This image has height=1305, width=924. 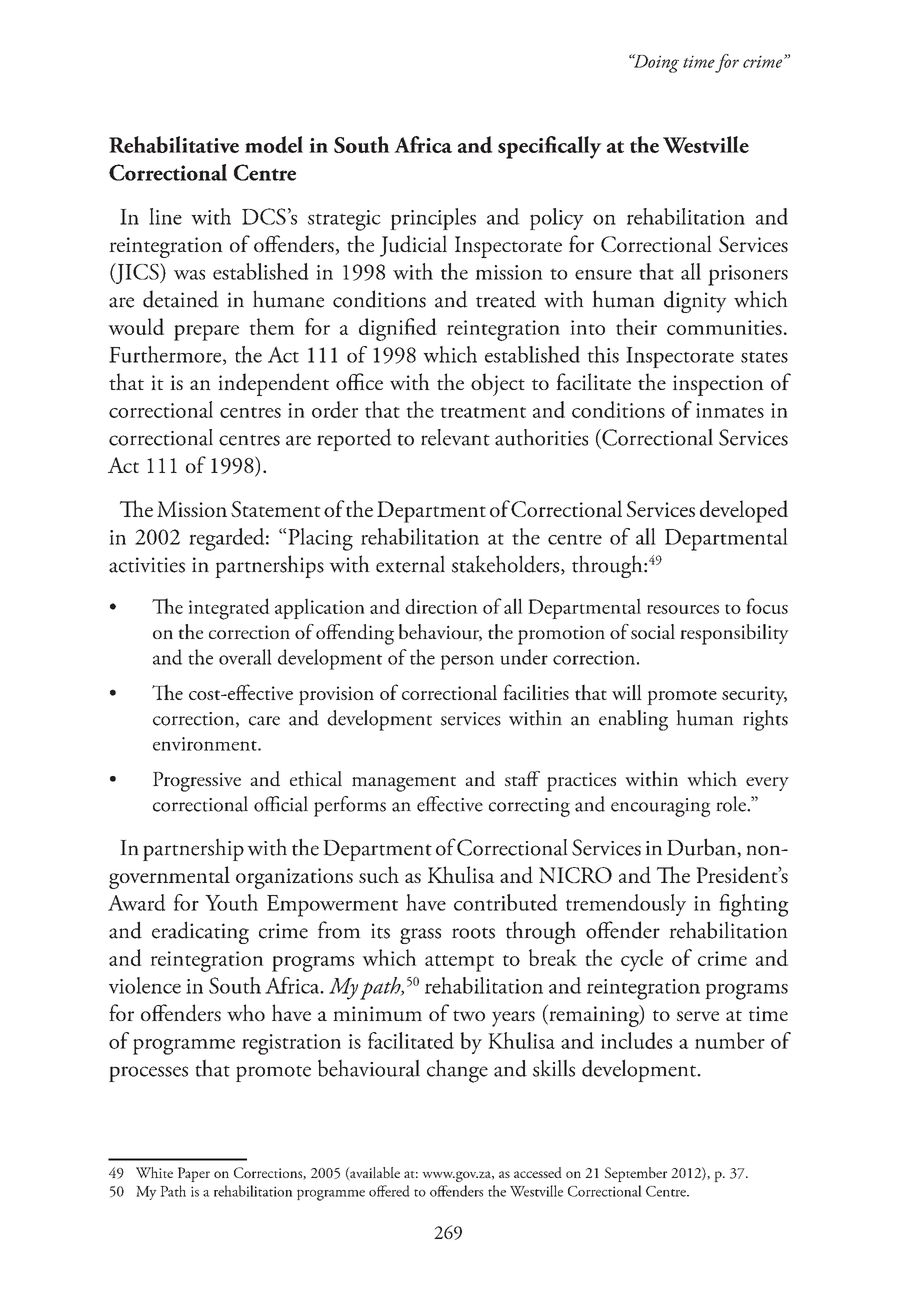 I want to click on Doing, so click(x=655, y=63).
